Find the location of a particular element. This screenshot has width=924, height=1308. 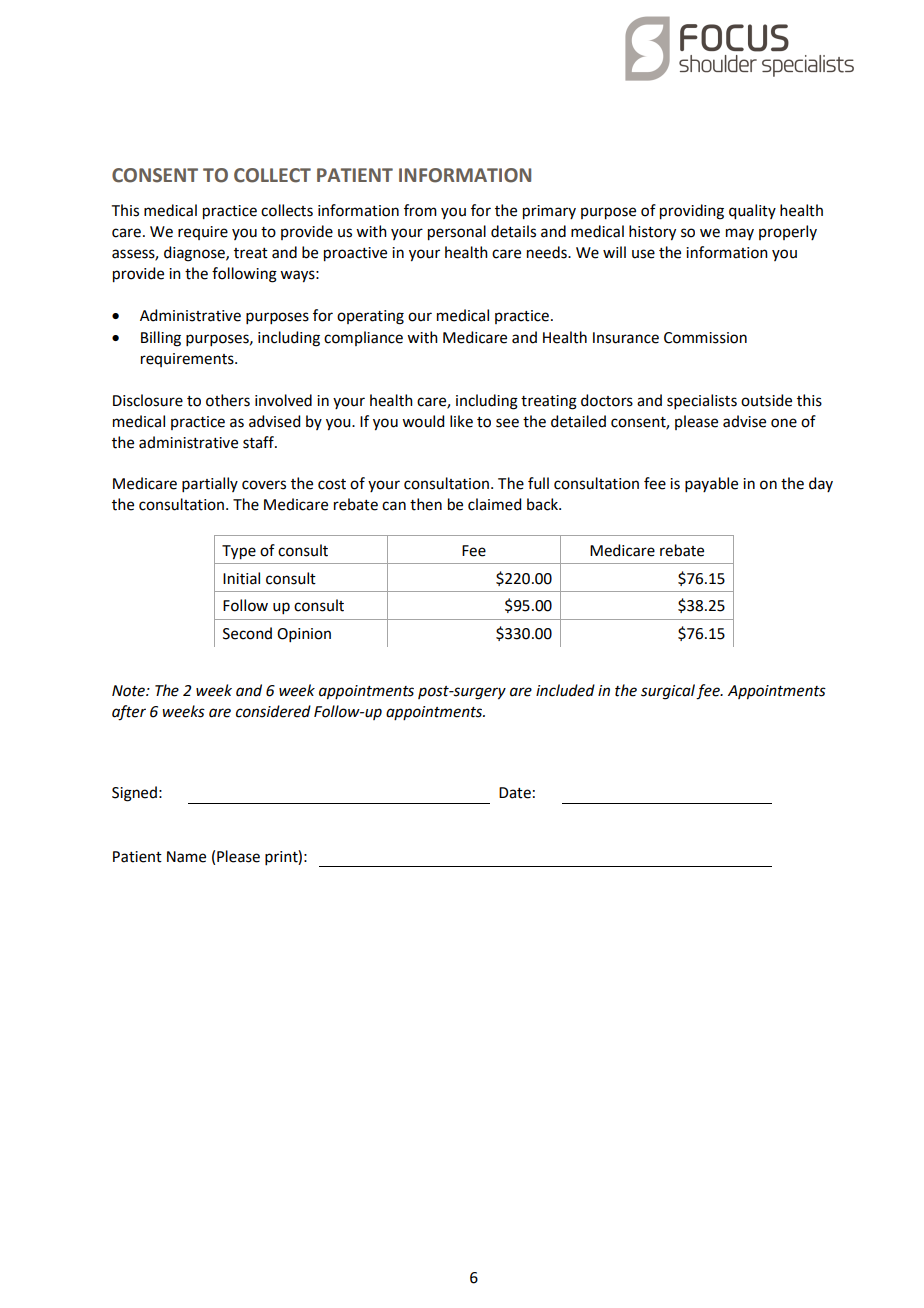

considered is located at coordinates (273, 711).
